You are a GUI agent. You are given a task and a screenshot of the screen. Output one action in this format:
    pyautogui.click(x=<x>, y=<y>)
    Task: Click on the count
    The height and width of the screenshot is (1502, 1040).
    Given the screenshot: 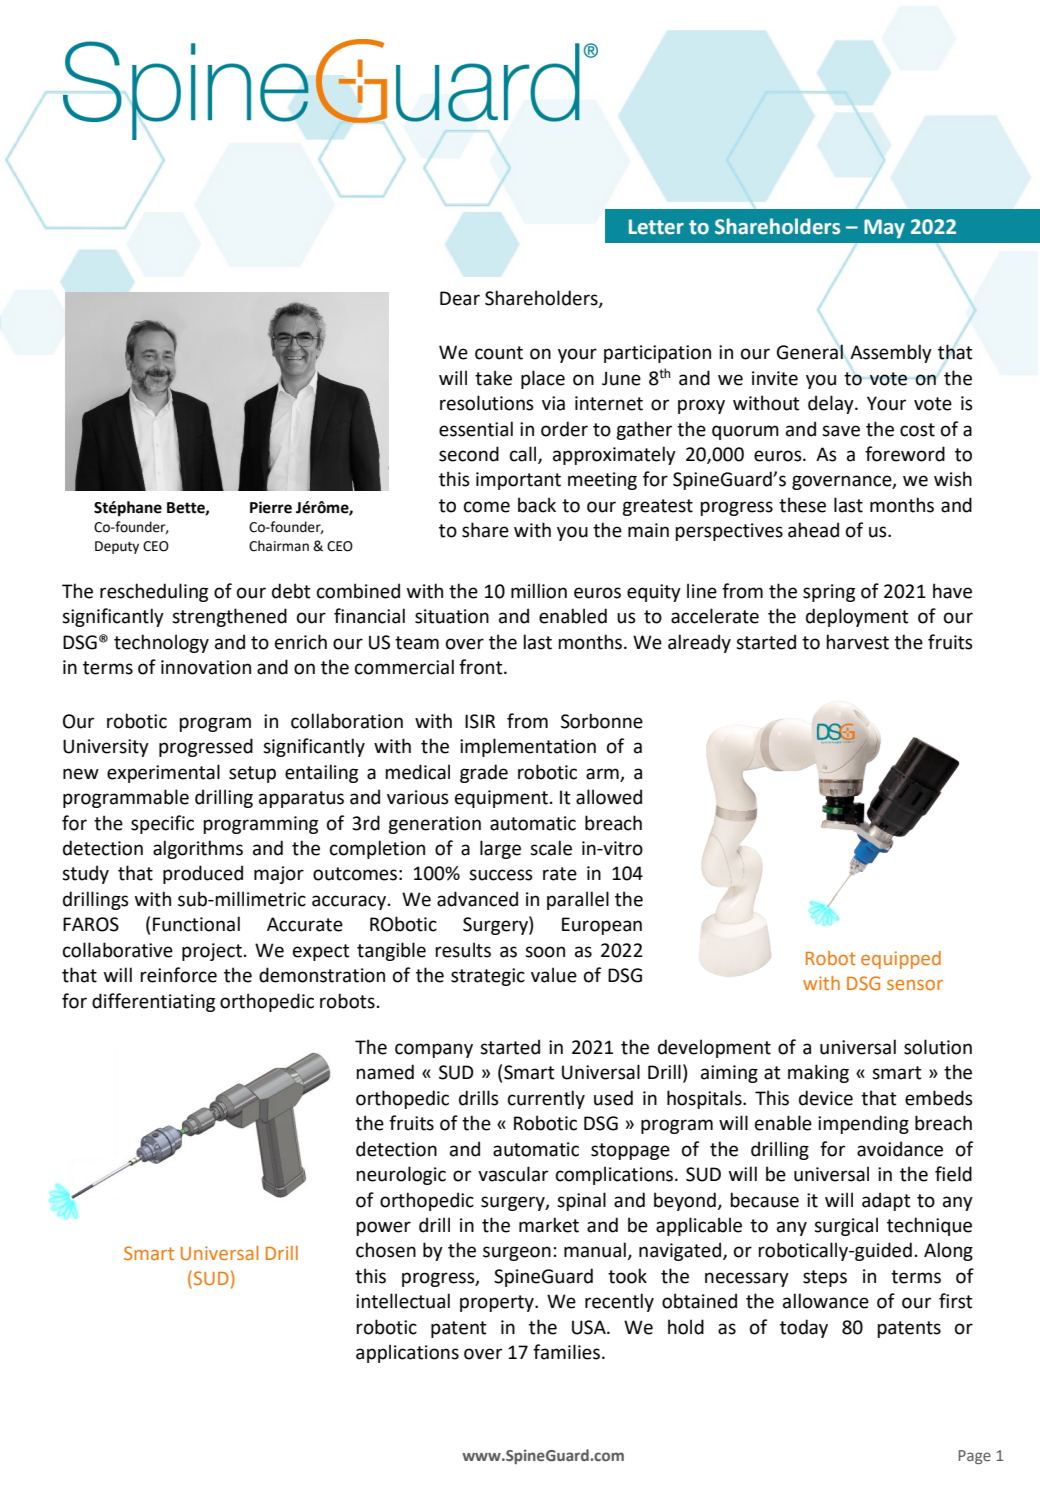 What is the action you would take?
    pyautogui.click(x=499, y=353)
